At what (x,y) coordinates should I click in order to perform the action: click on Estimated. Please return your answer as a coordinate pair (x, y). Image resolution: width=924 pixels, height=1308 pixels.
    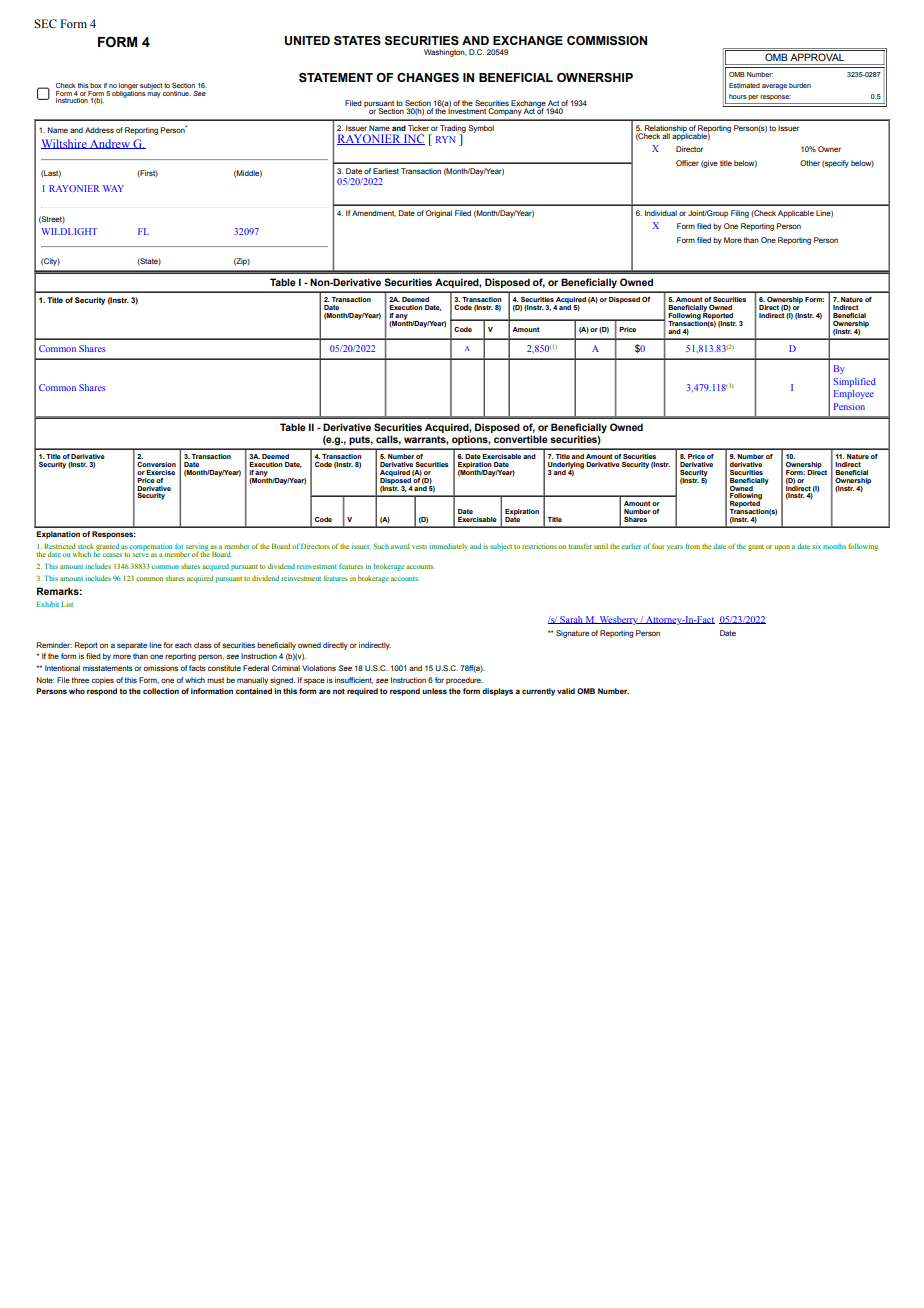
    Looking at the image, I should click on (744, 85).
